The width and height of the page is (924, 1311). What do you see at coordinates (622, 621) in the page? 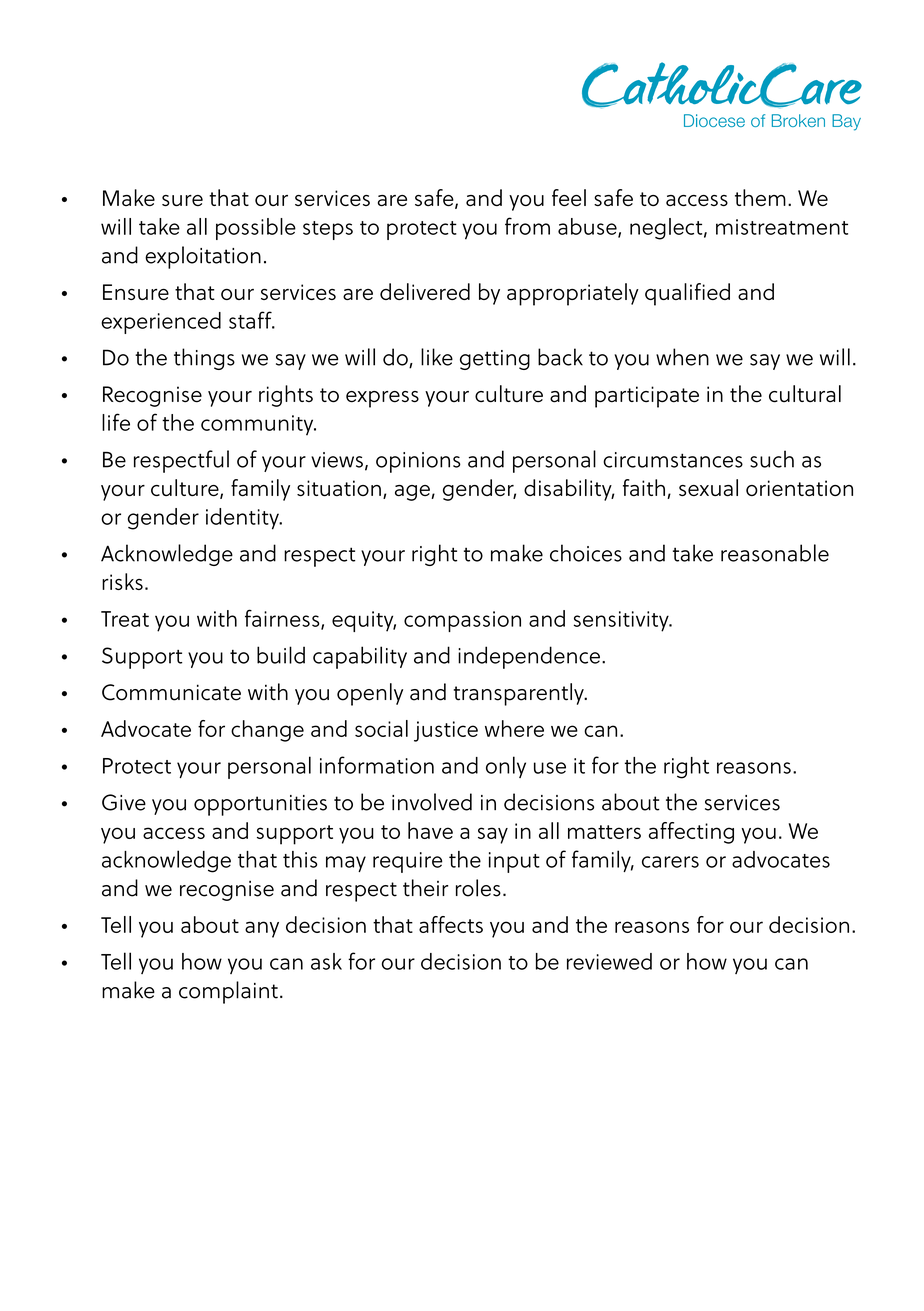
I see `sensitivity` at bounding box center [622, 621].
